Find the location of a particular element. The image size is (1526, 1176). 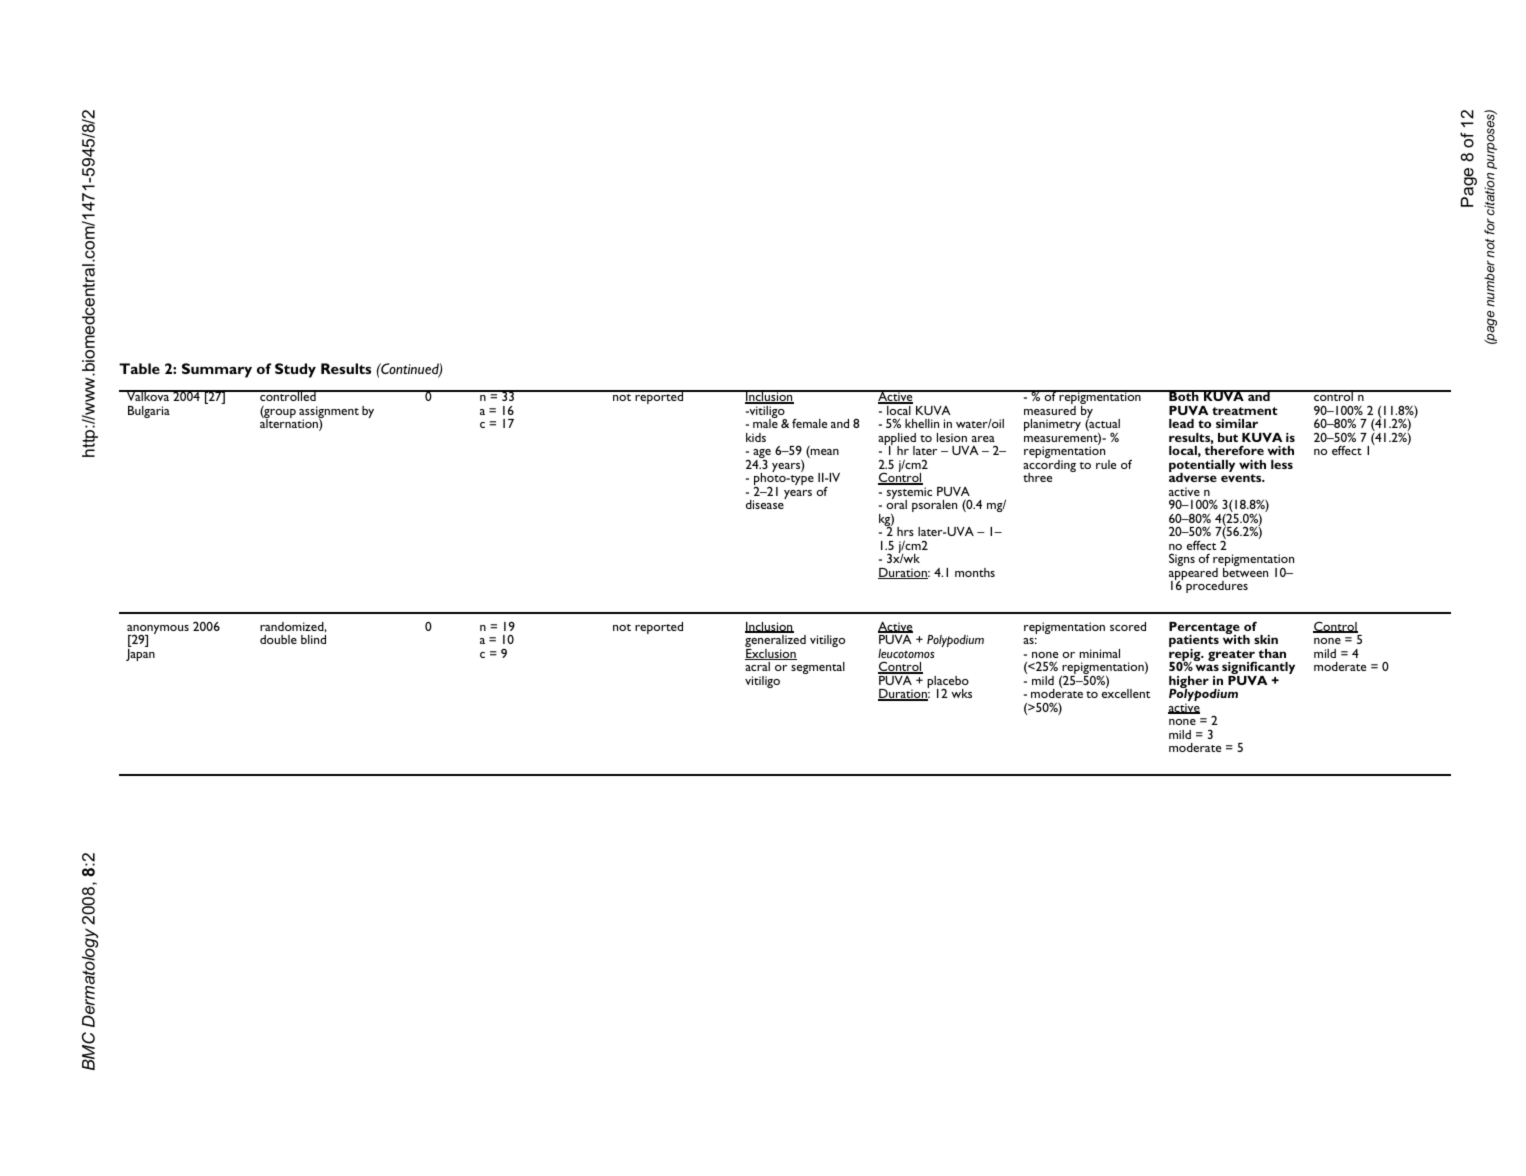

anonymous is located at coordinates (158, 631).
